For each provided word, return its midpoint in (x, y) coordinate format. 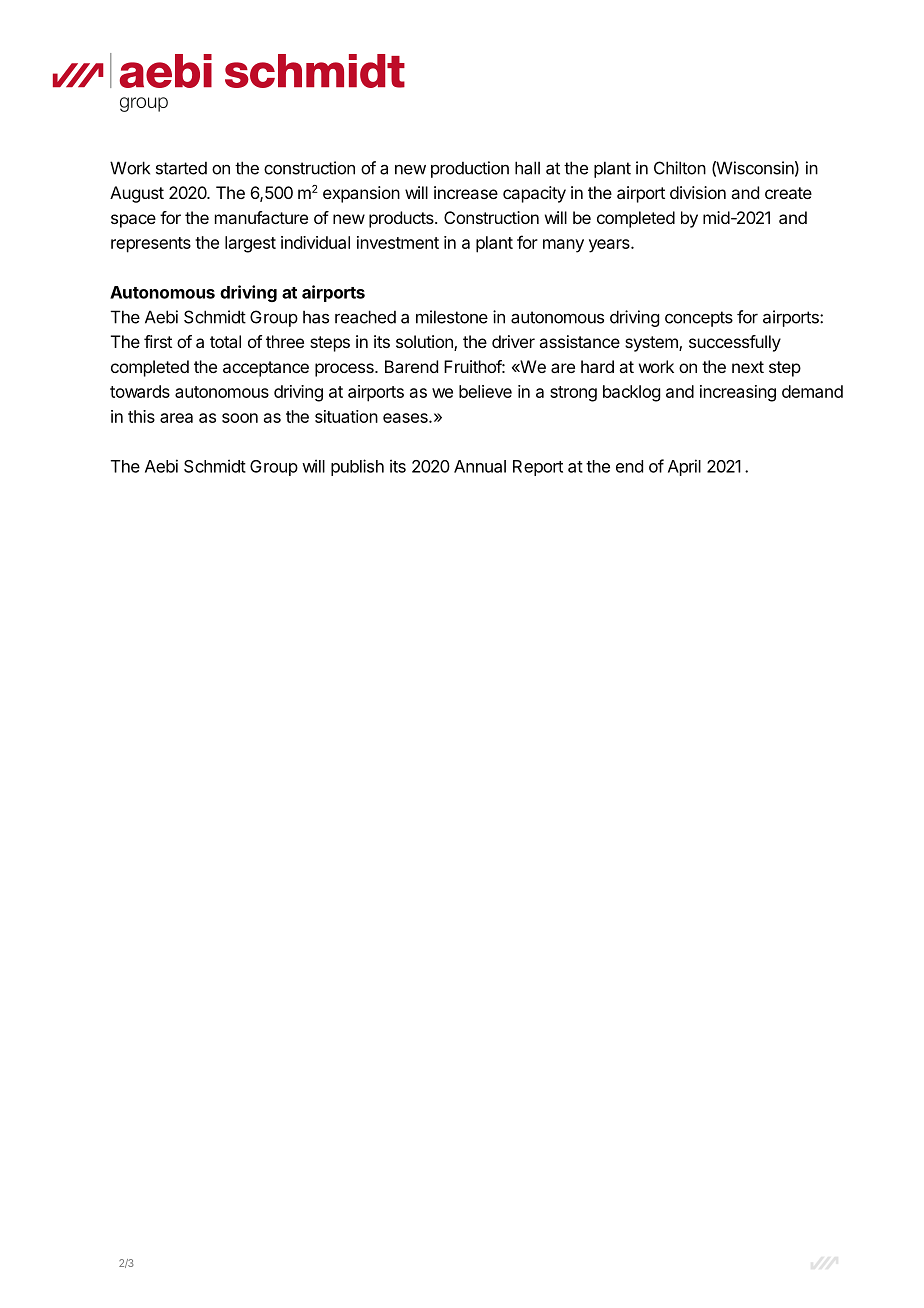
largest (250, 244)
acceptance (266, 369)
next (748, 367)
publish (357, 467)
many (563, 246)
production (470, 169)
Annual (480, 466)
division (698, 192)
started (181, 168)
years (610, 246)
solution (425, 343)
